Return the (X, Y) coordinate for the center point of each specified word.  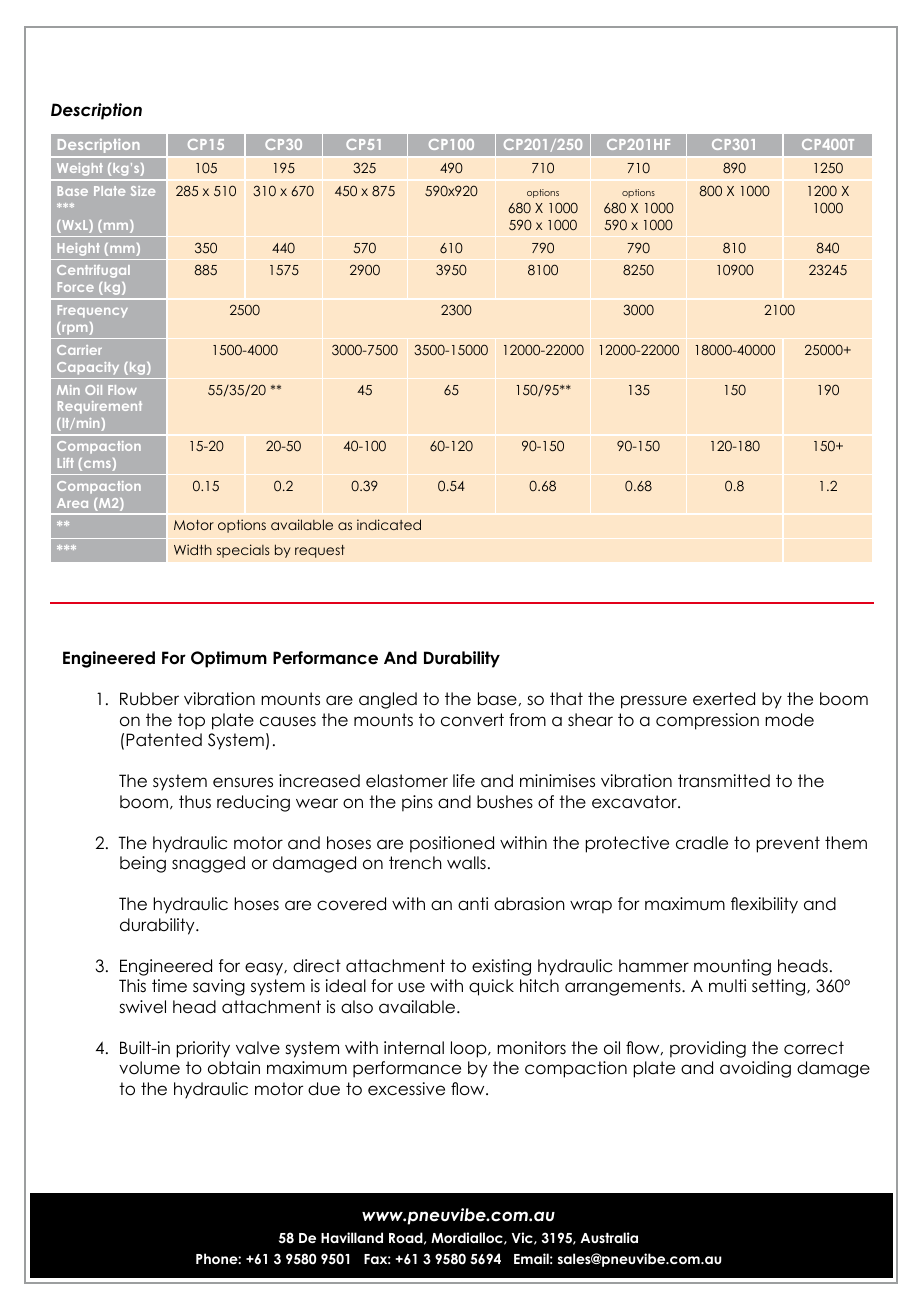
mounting (732, 967)
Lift (66, 463)
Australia (609, 1237)
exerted (724, 699)
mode (789, 720)
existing (501, 967)
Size (143, 191)
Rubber (149, 699)
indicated (389, 524)
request (320, 551)
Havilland (352, 1237)
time (169, 986)
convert (472, 720)
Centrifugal (93, 271)
